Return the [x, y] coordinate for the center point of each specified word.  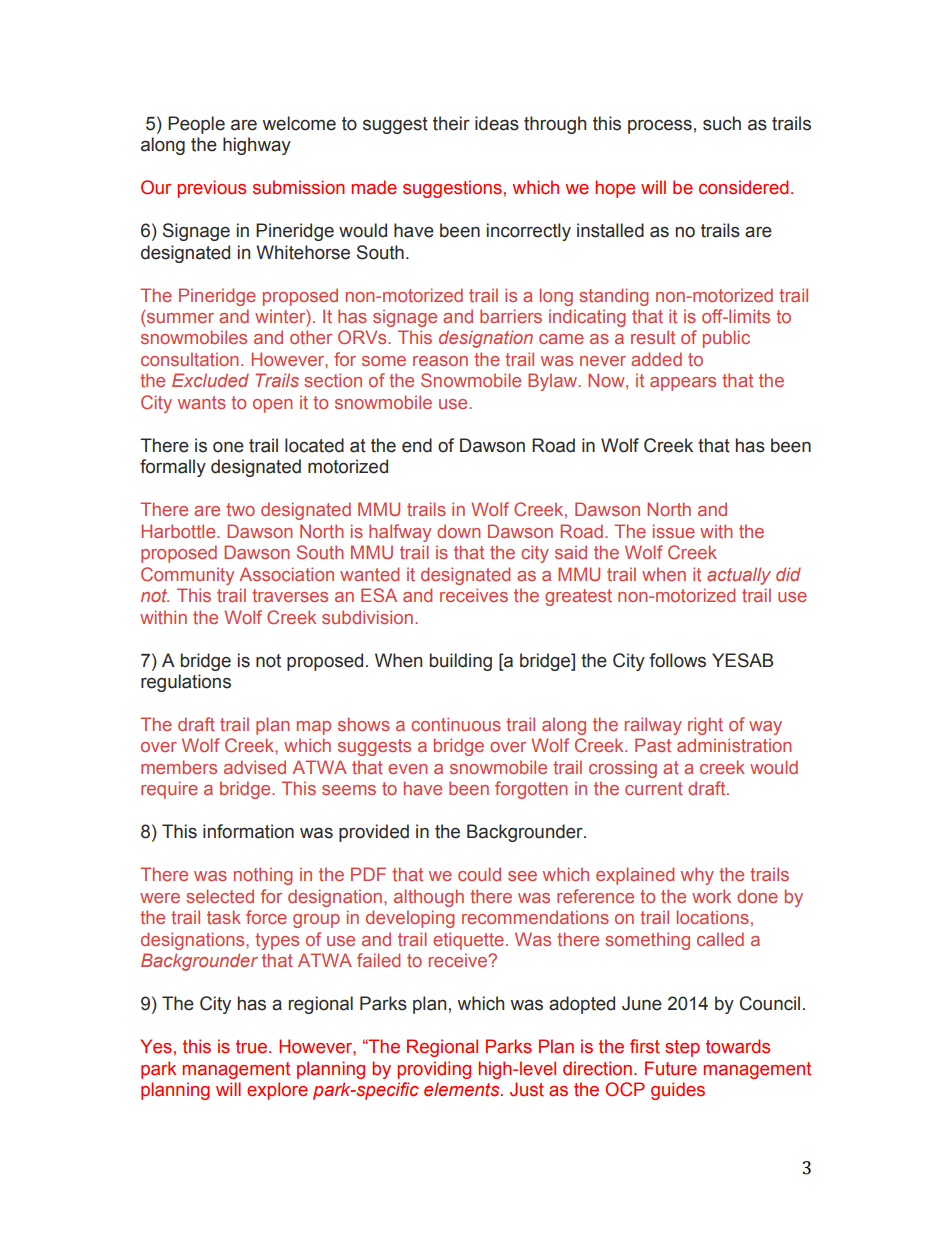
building [461, 662]
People [196, 125]
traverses [290, 595]
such [722, 123]
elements [463, 1089]
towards [738, 1046]
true [253, 1047]
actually [739, 576]
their [451, 123]
